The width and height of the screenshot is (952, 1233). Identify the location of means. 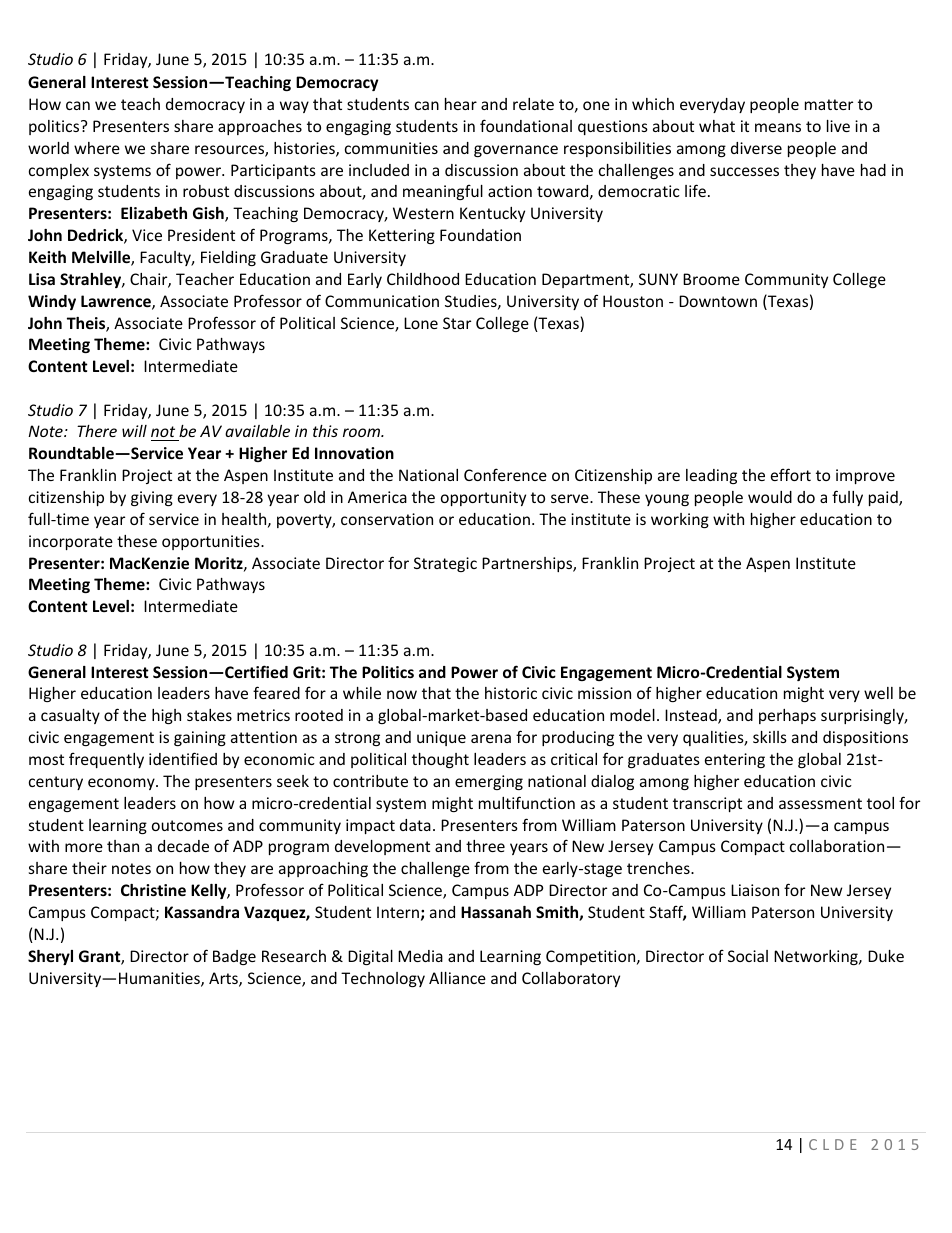
(778, 127).
